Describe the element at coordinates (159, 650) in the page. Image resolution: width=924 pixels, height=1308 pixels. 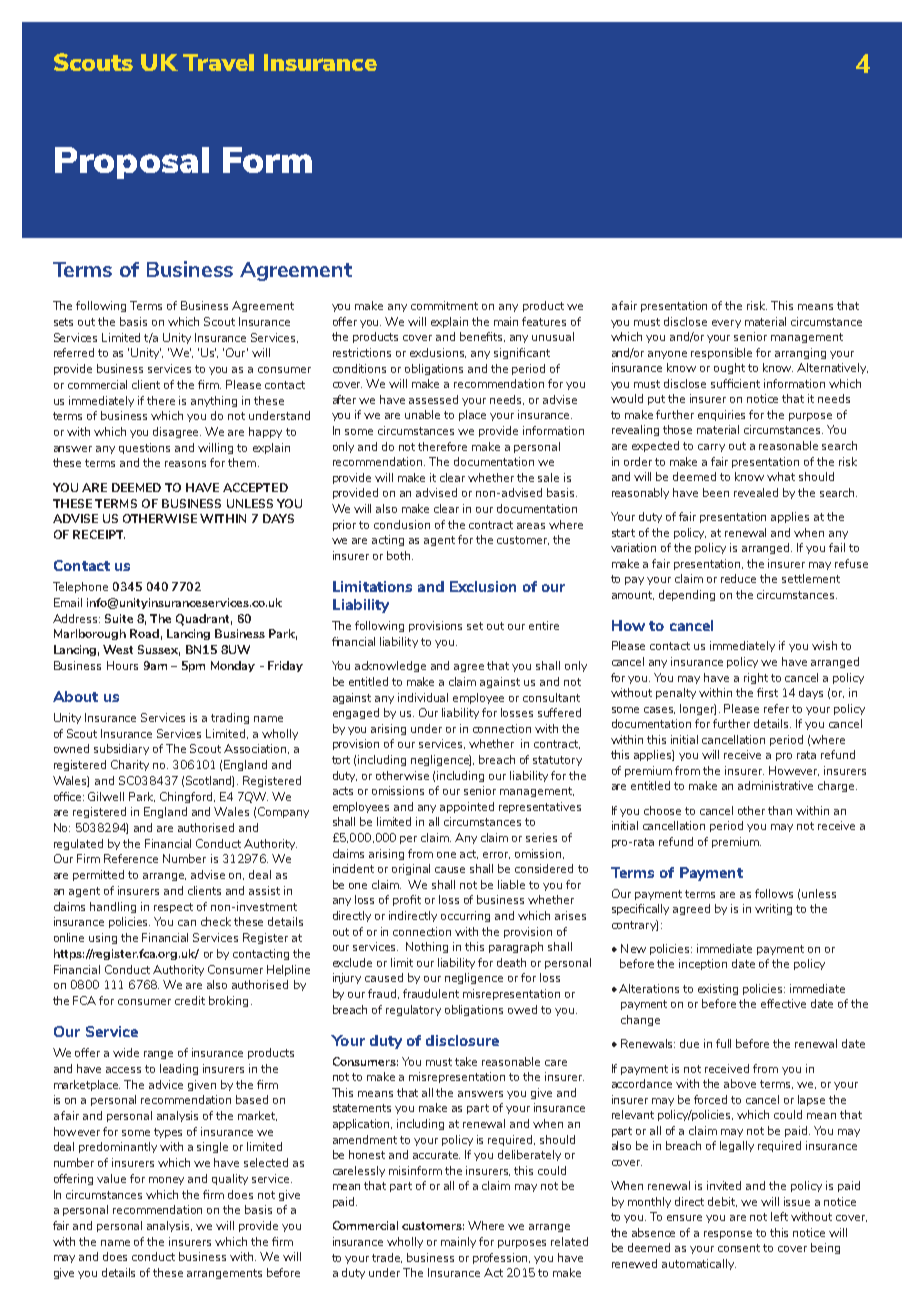
I see `Sussex` at that location.
